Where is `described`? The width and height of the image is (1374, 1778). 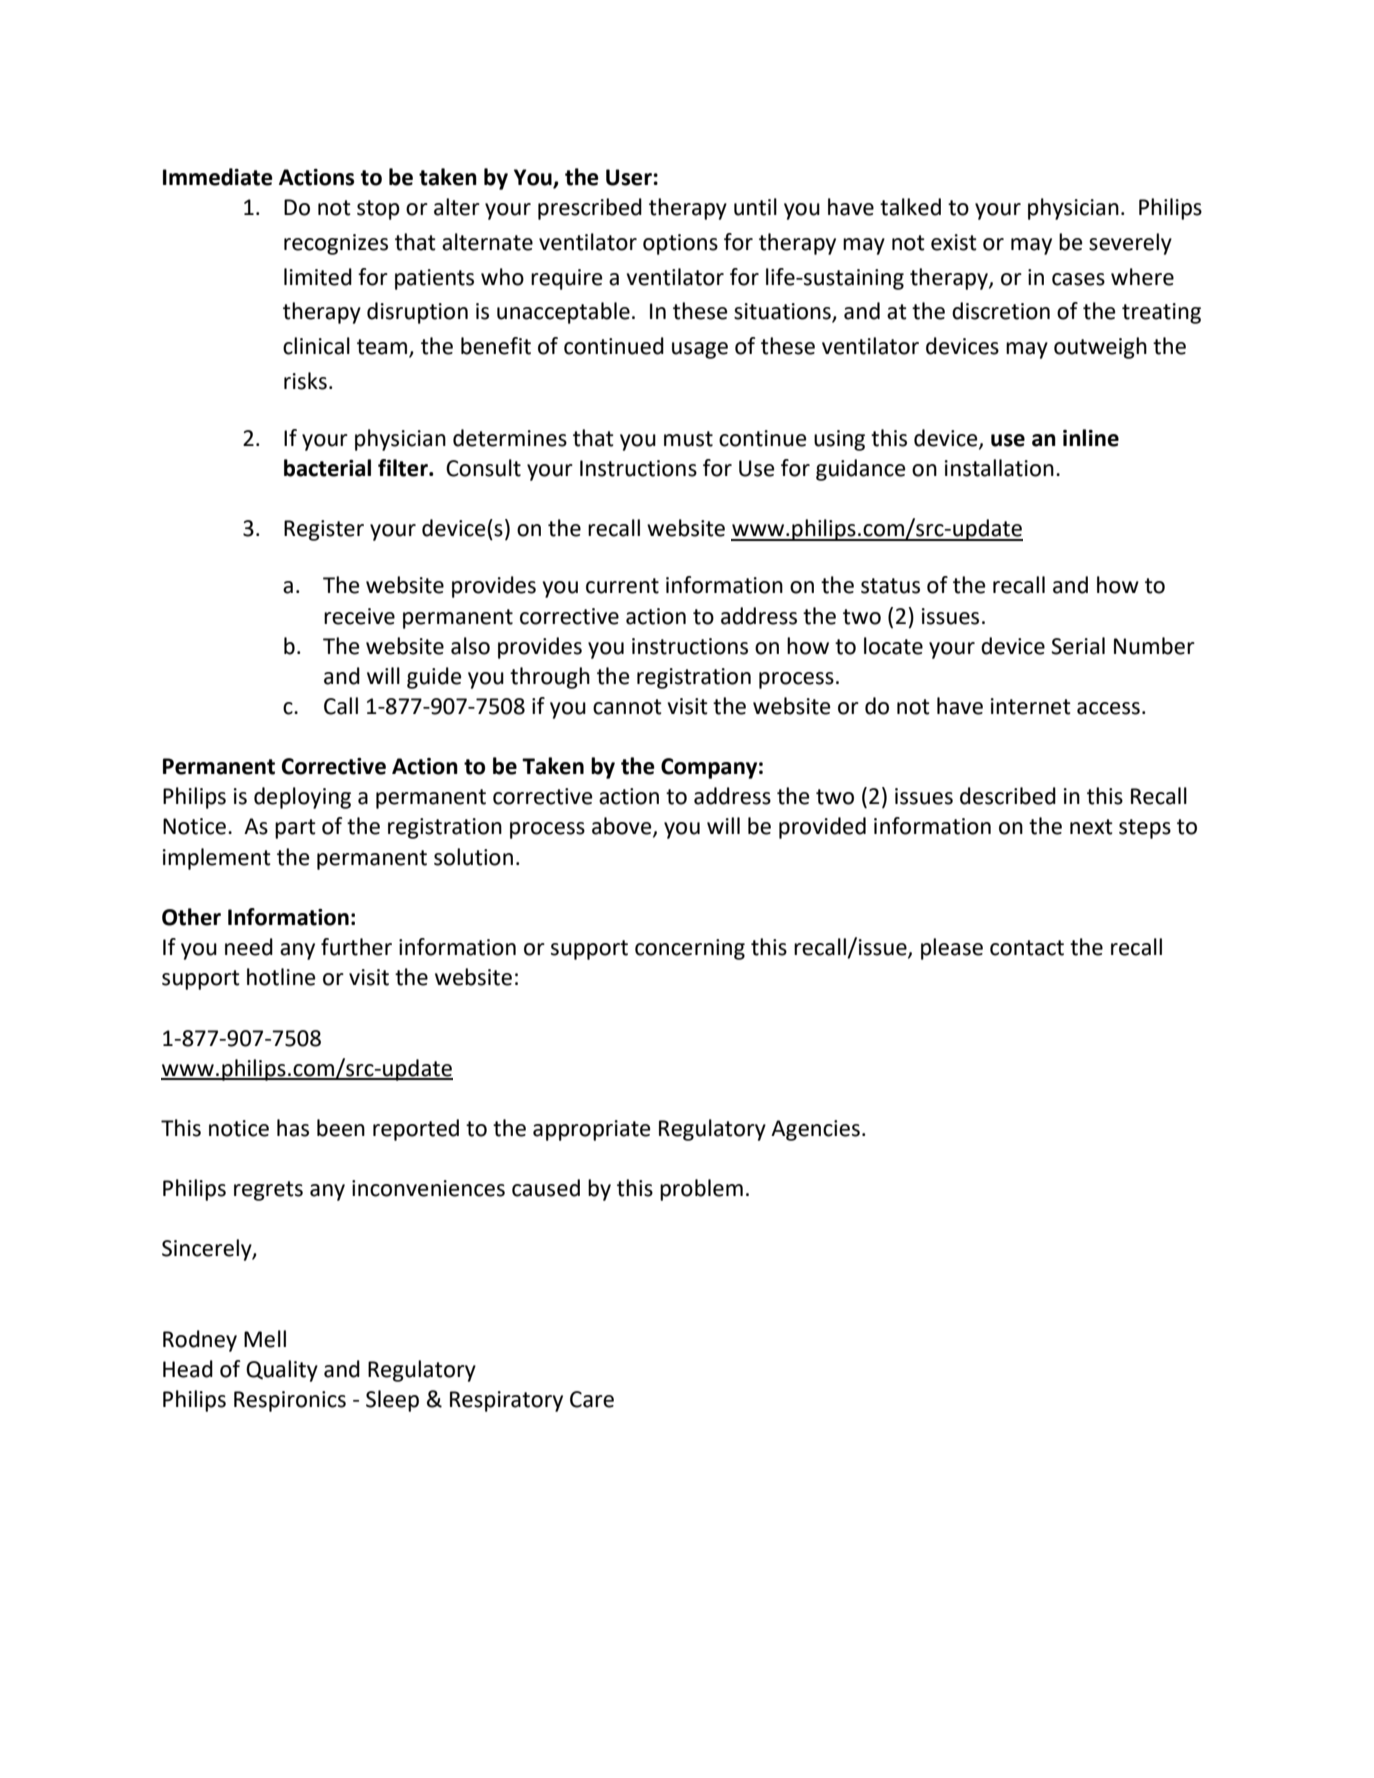 described is located at coordinates (1008, 796).
